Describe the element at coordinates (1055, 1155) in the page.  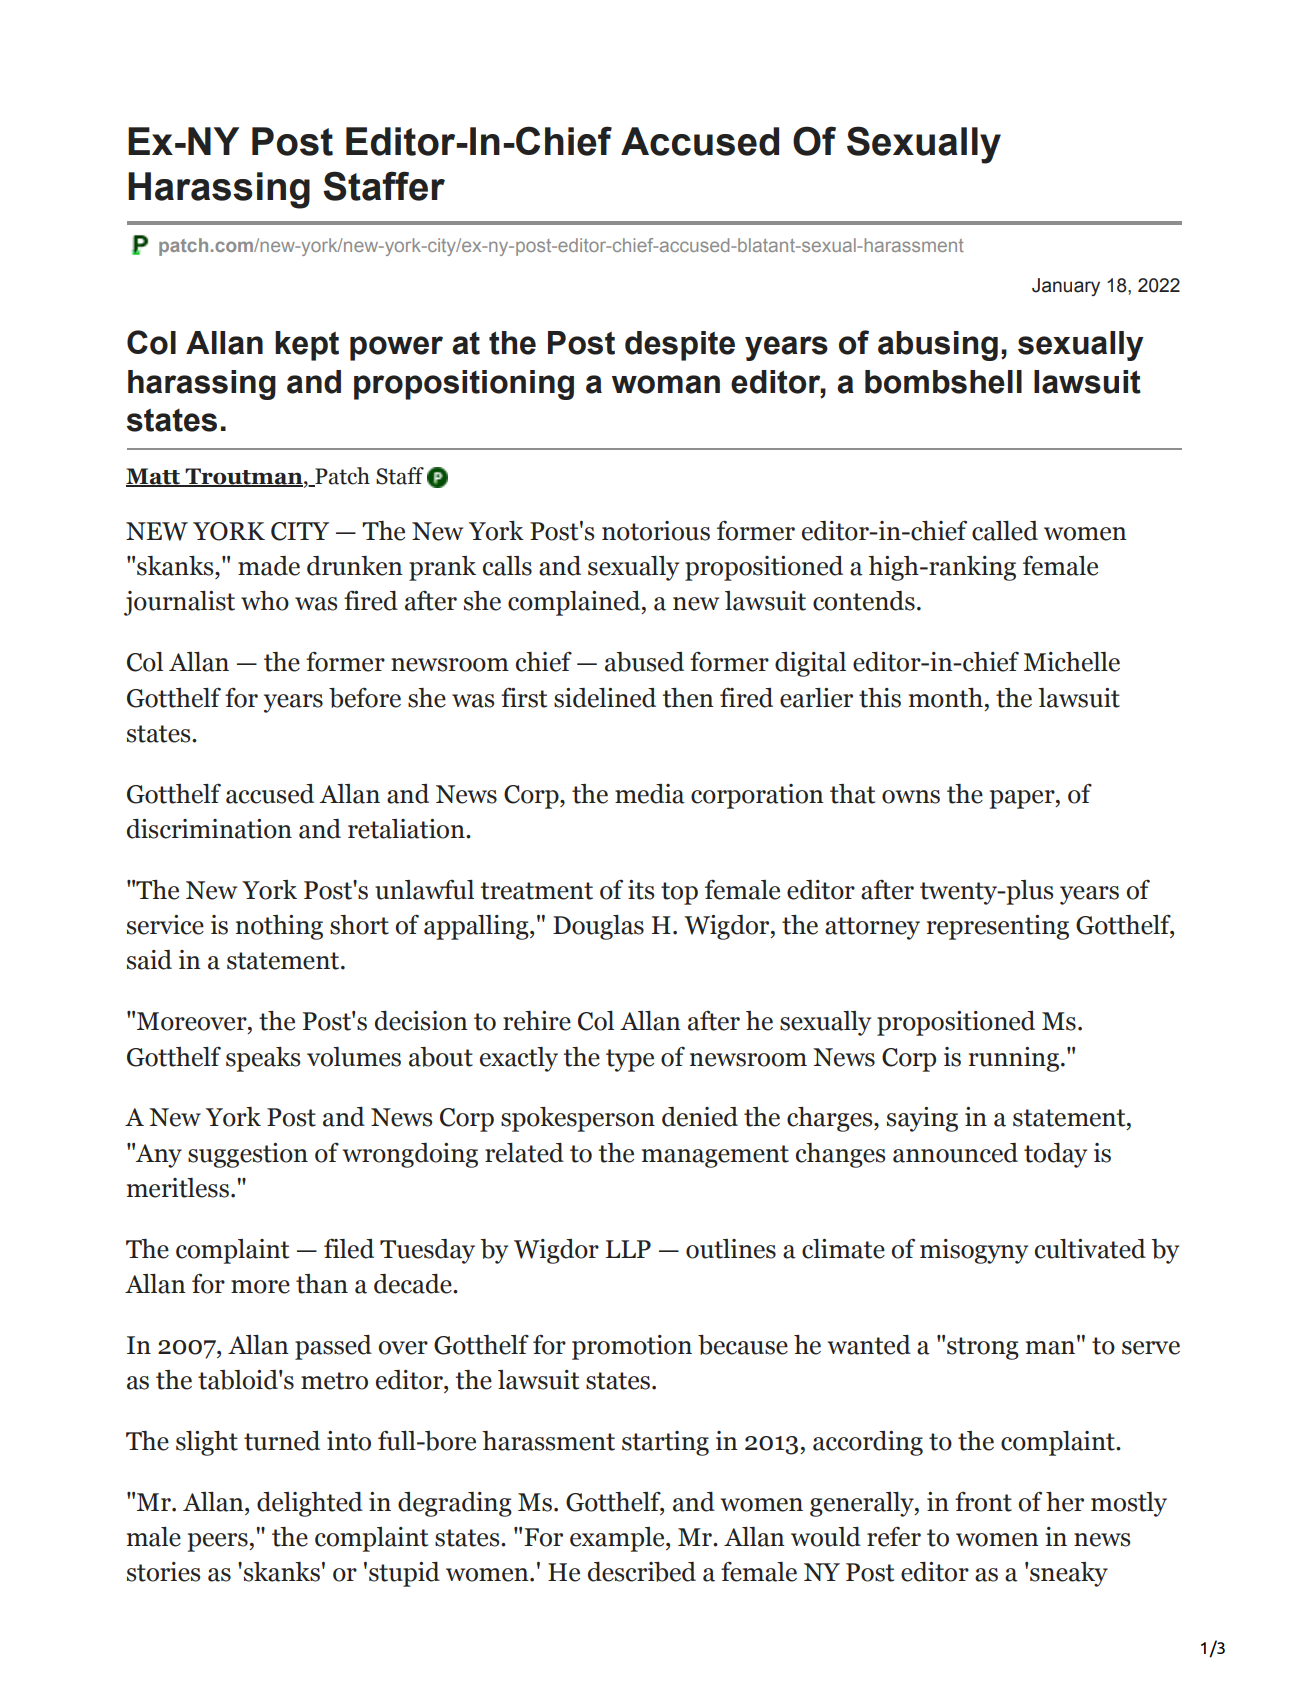
I see `today` at that location.
